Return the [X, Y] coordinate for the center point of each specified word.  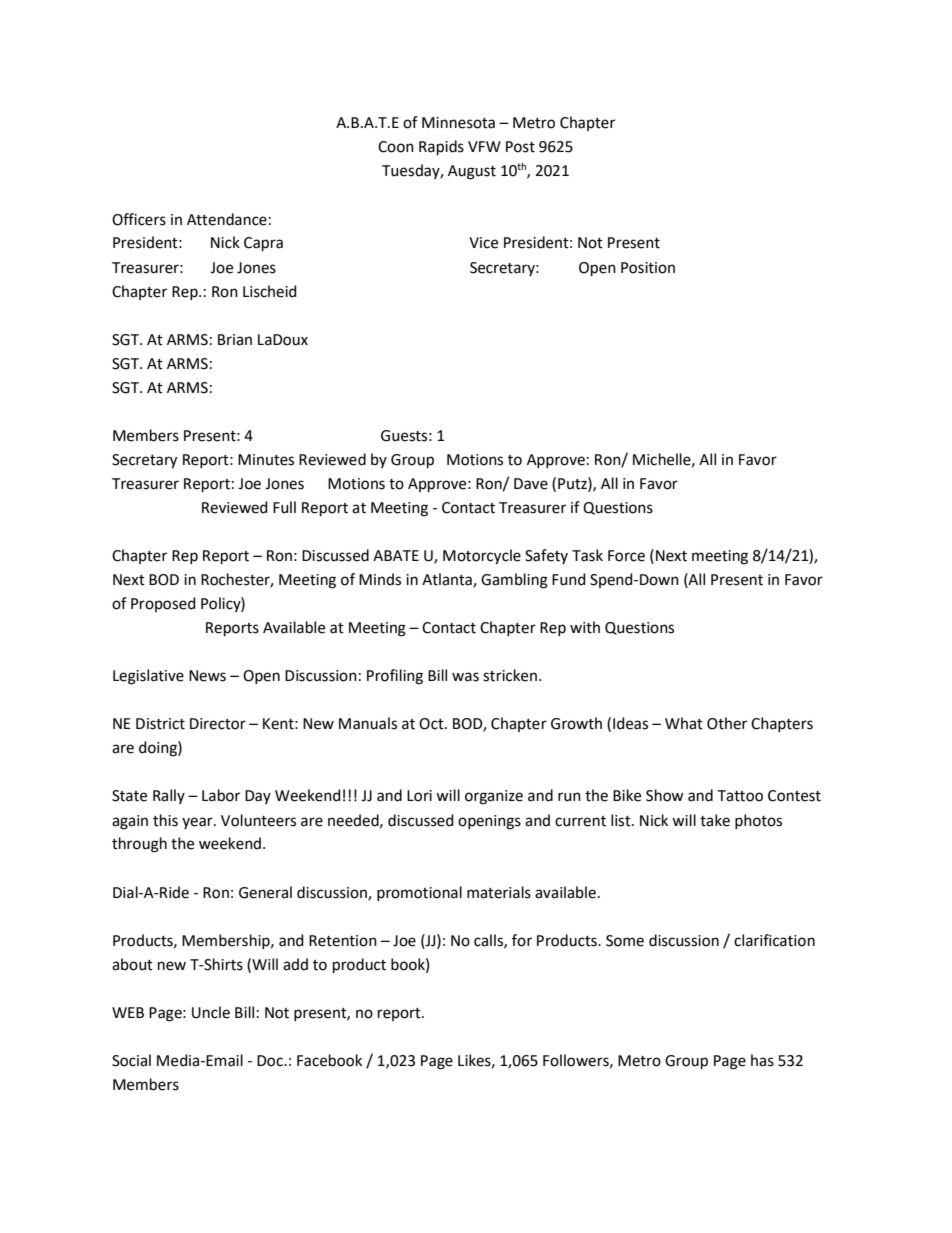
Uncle [211, 1012]
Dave [531, 484]
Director [218, 724]
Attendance [227, 219]
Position [648, 268]
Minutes [266, 460]
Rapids [441, 147]
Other [727, 723]
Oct [432, 724]
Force [626, 556]
